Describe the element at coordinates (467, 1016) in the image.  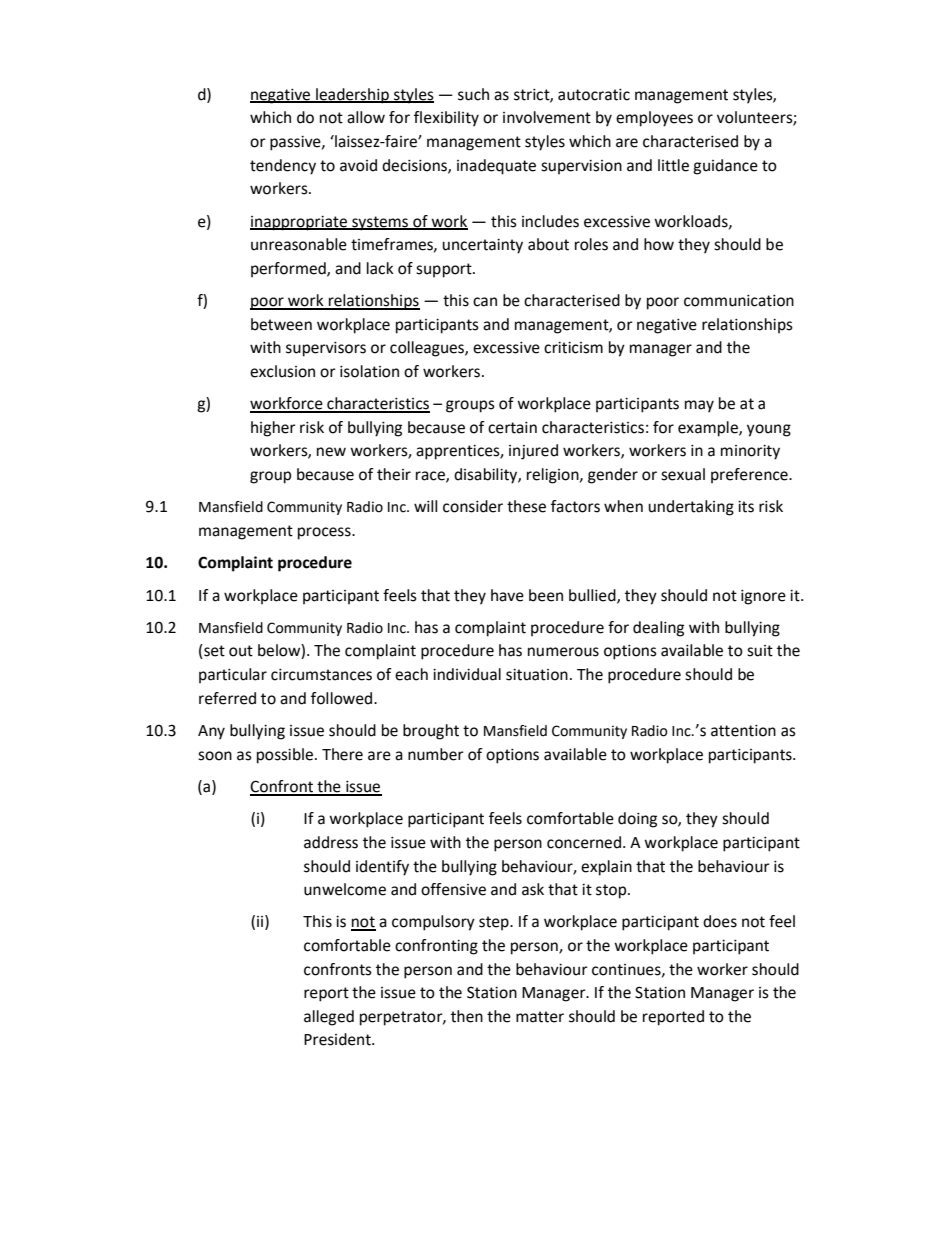
I see `then` at that location.
